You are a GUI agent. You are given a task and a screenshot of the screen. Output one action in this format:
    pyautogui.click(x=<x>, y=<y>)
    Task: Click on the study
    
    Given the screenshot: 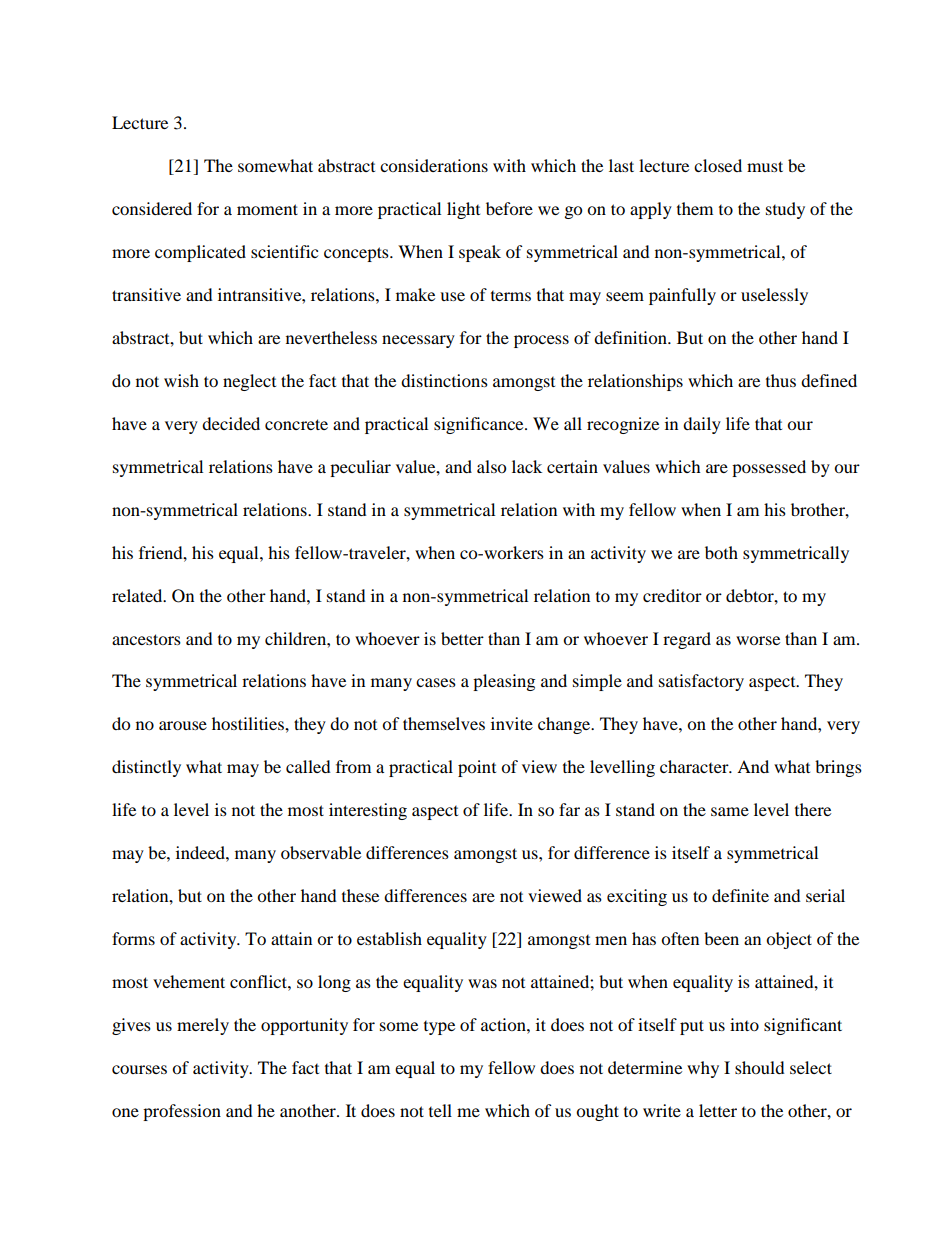 What is the action you would take?
    pyautogui.click(x=785, y=210)
